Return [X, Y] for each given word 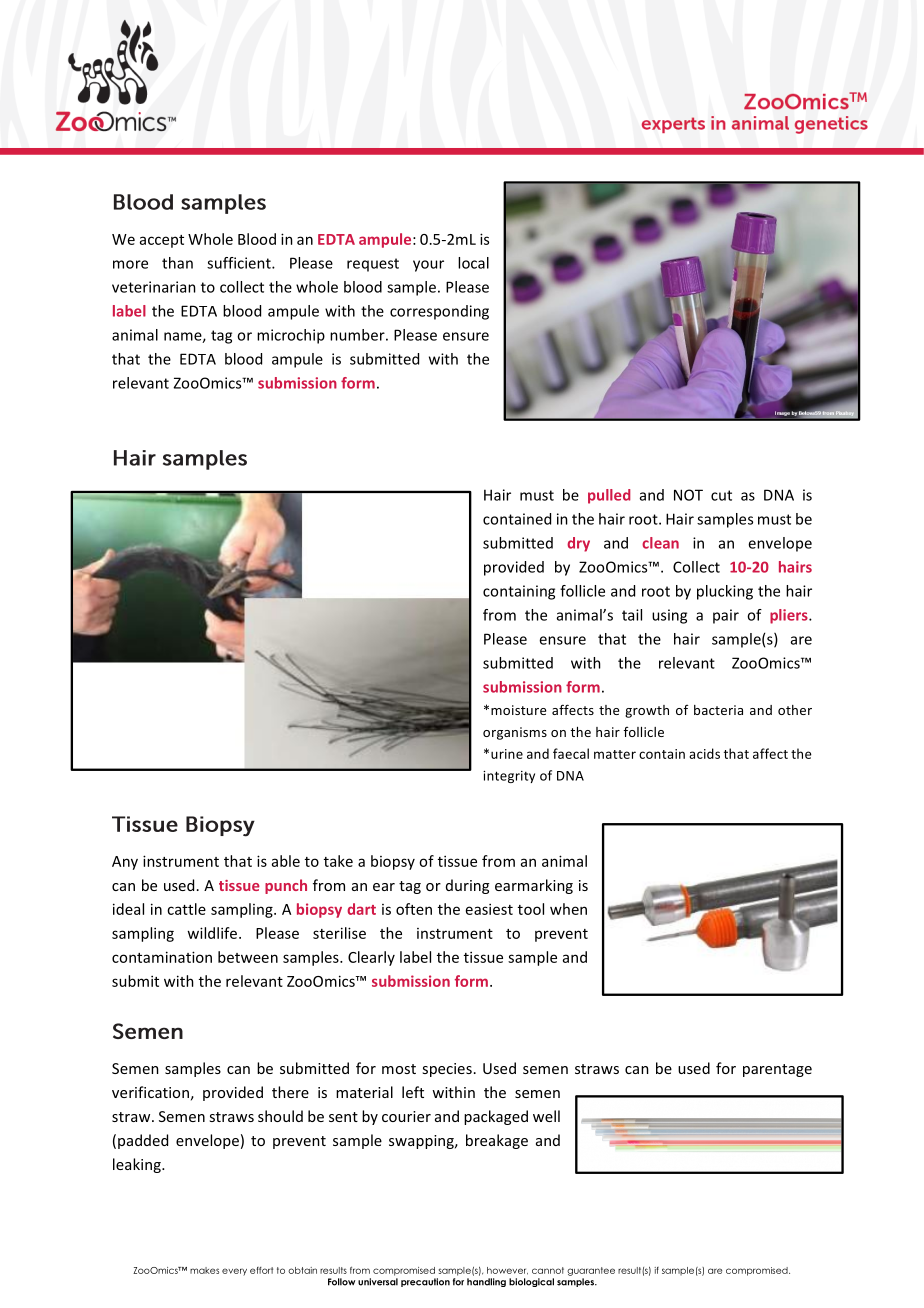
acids [704, 753]
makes [204, 1270]
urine [507, 754]
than [177, 263]
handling [486, 1282]
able [286, 861]
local [473, 263]
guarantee [591, 1271]
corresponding [439, 312]
